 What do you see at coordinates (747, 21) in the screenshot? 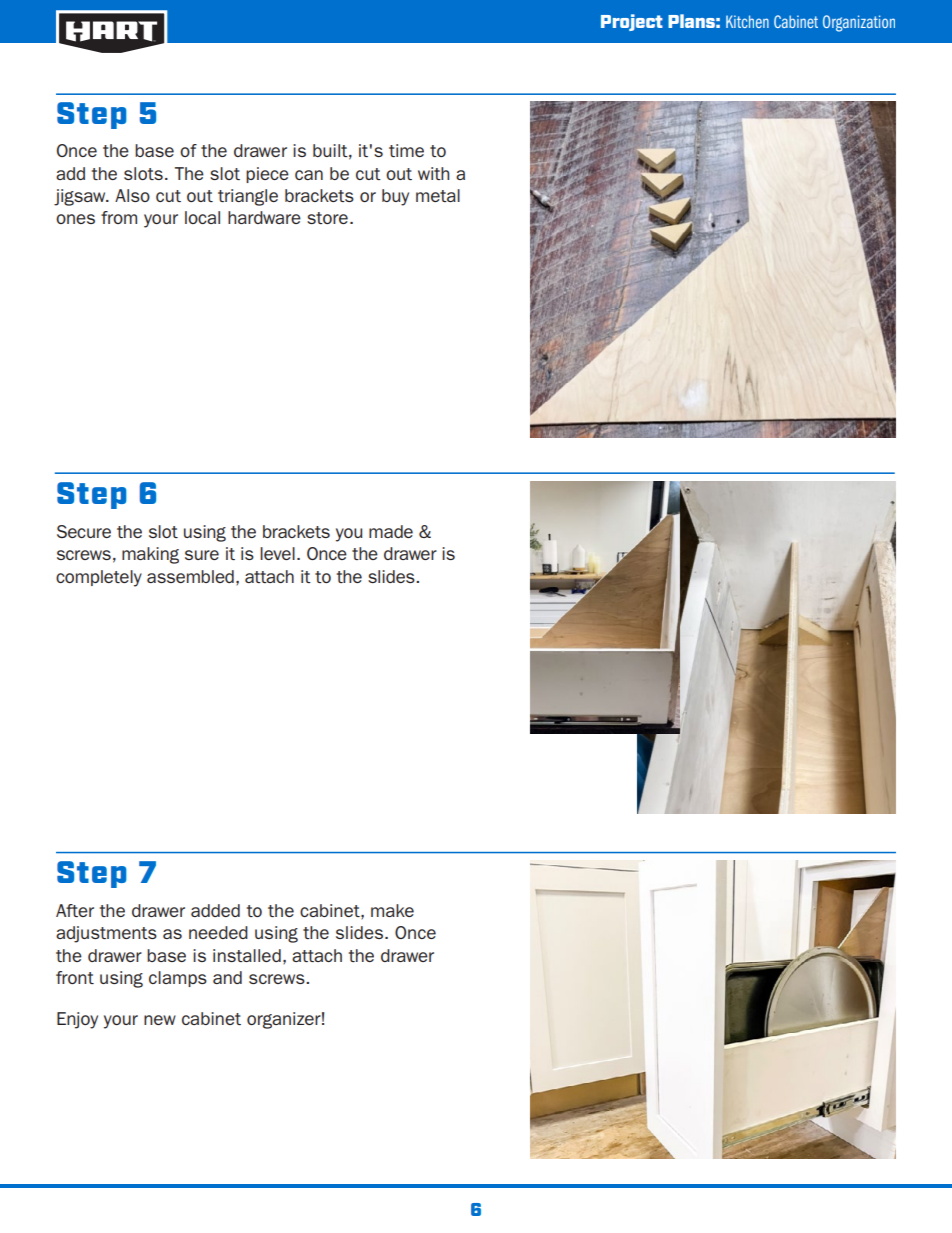
I see `Kitchen` at bounding box center [747, 21].
